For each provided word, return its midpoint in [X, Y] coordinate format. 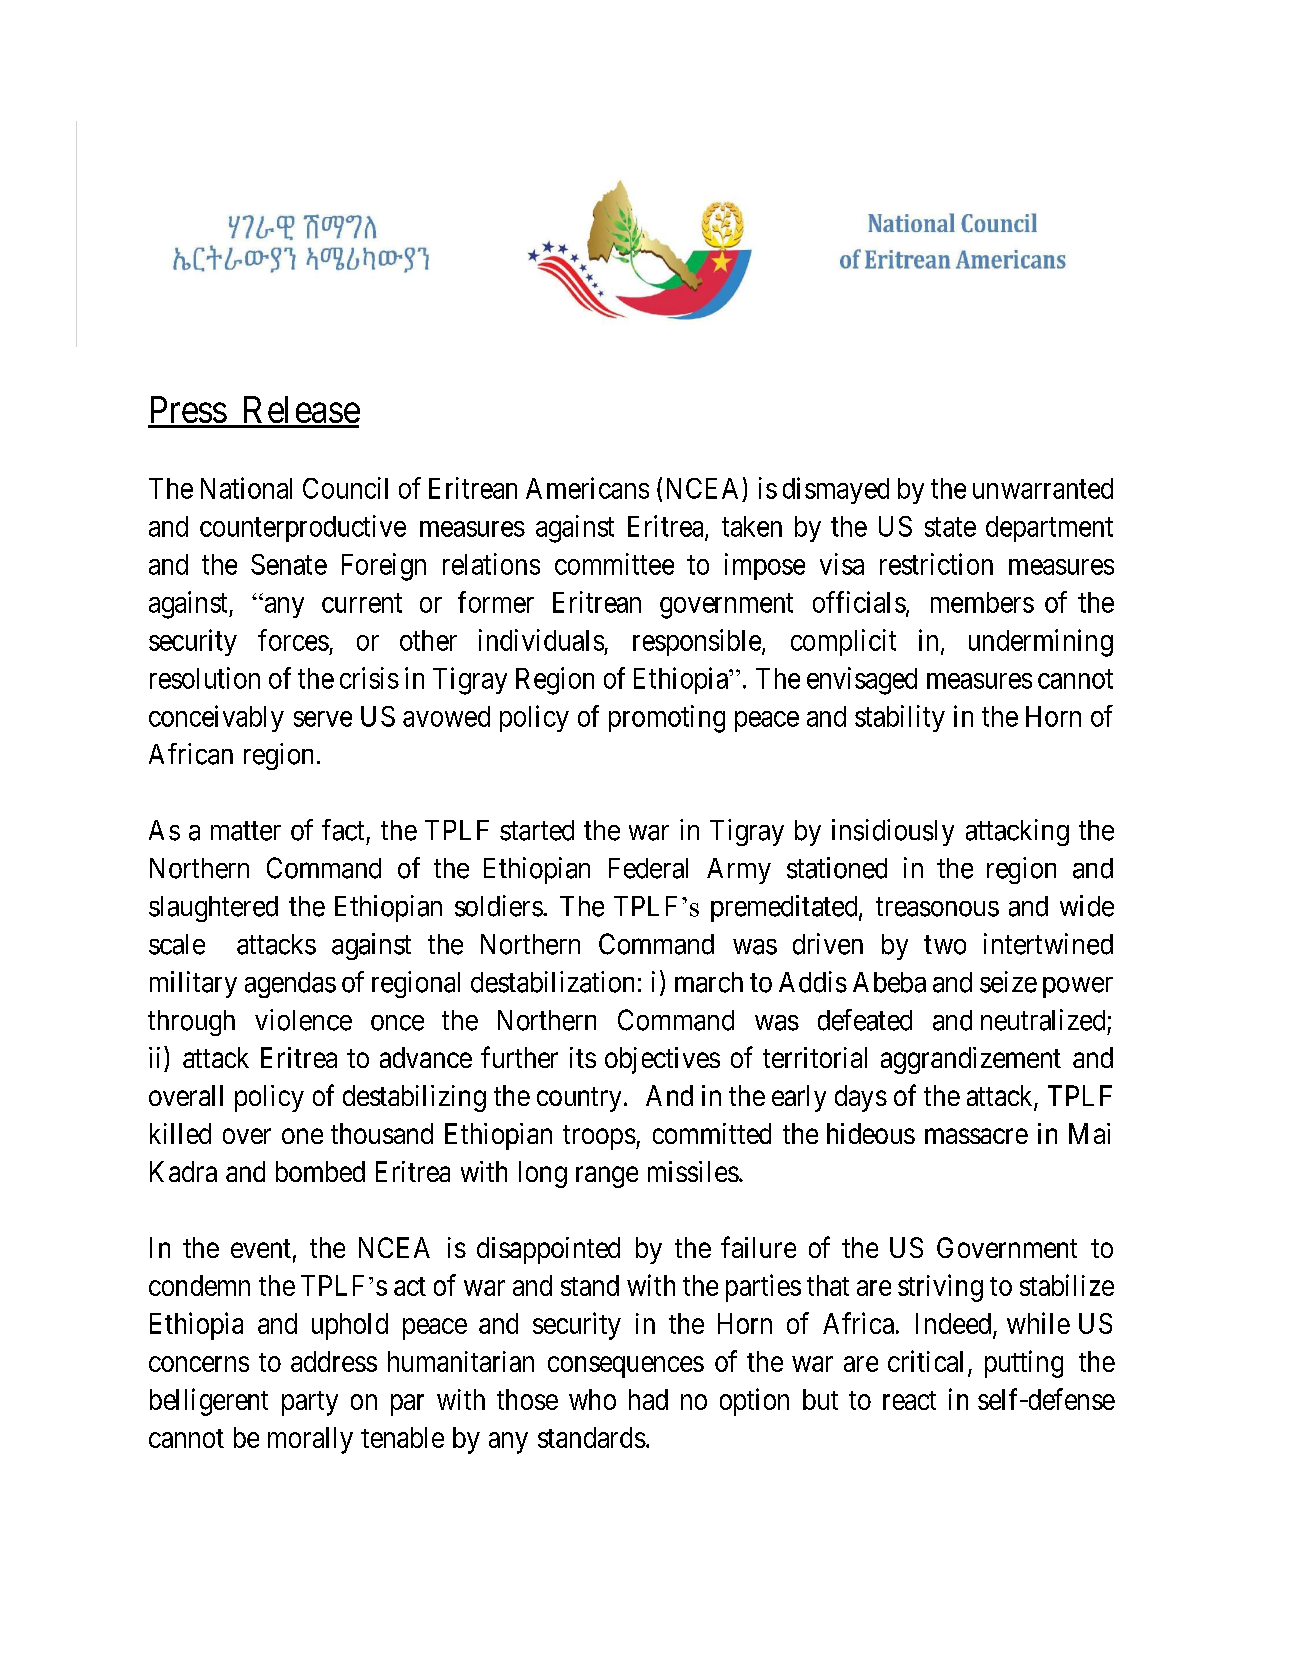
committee [614, 564]
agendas [290, 985]
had [648, 1399]
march [709, 982]
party [310, 1403]
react [909, 1400]
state [950, 527]
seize [1008, 982]
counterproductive [303, 528]
